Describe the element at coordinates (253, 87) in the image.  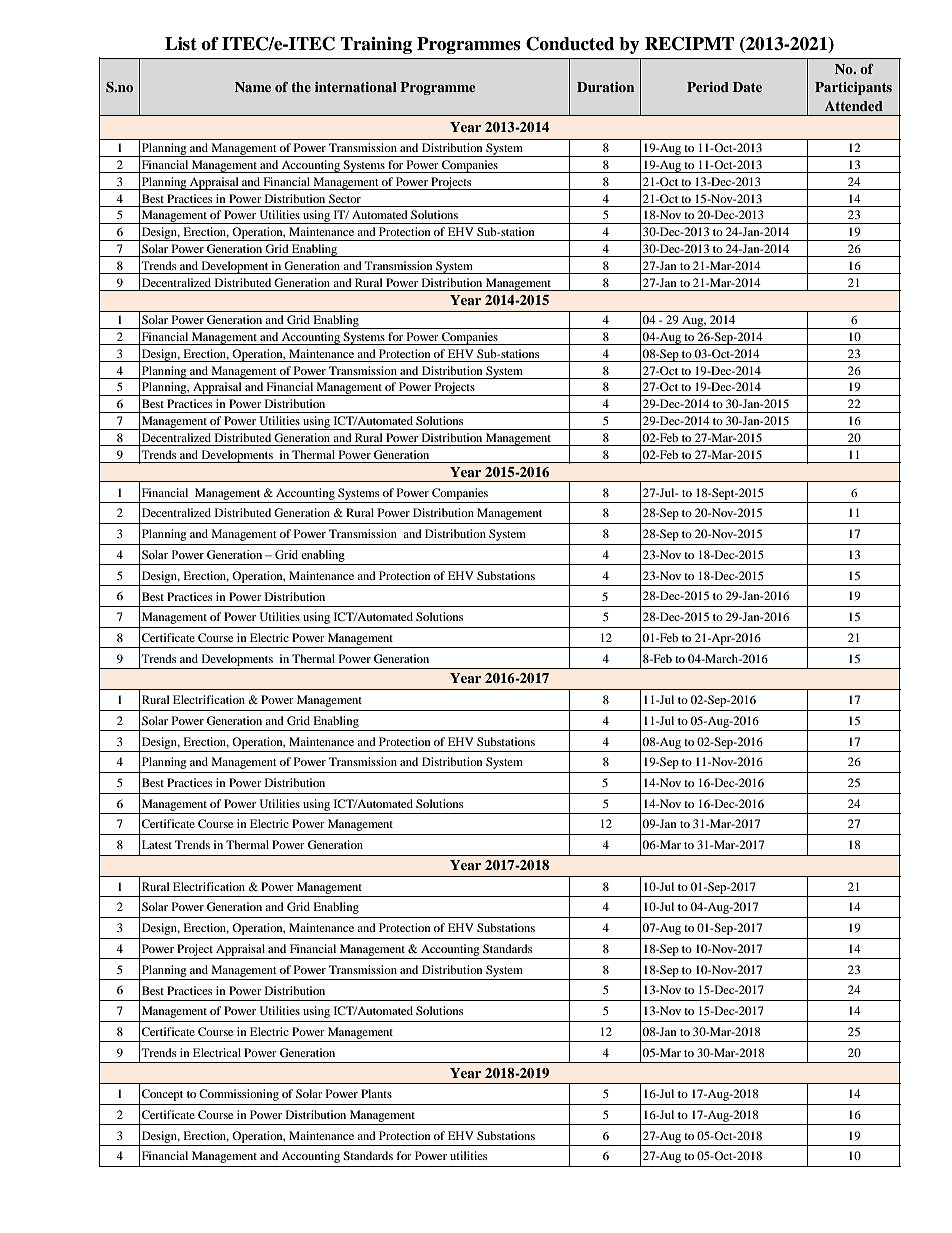
I see `Name` at that location.
